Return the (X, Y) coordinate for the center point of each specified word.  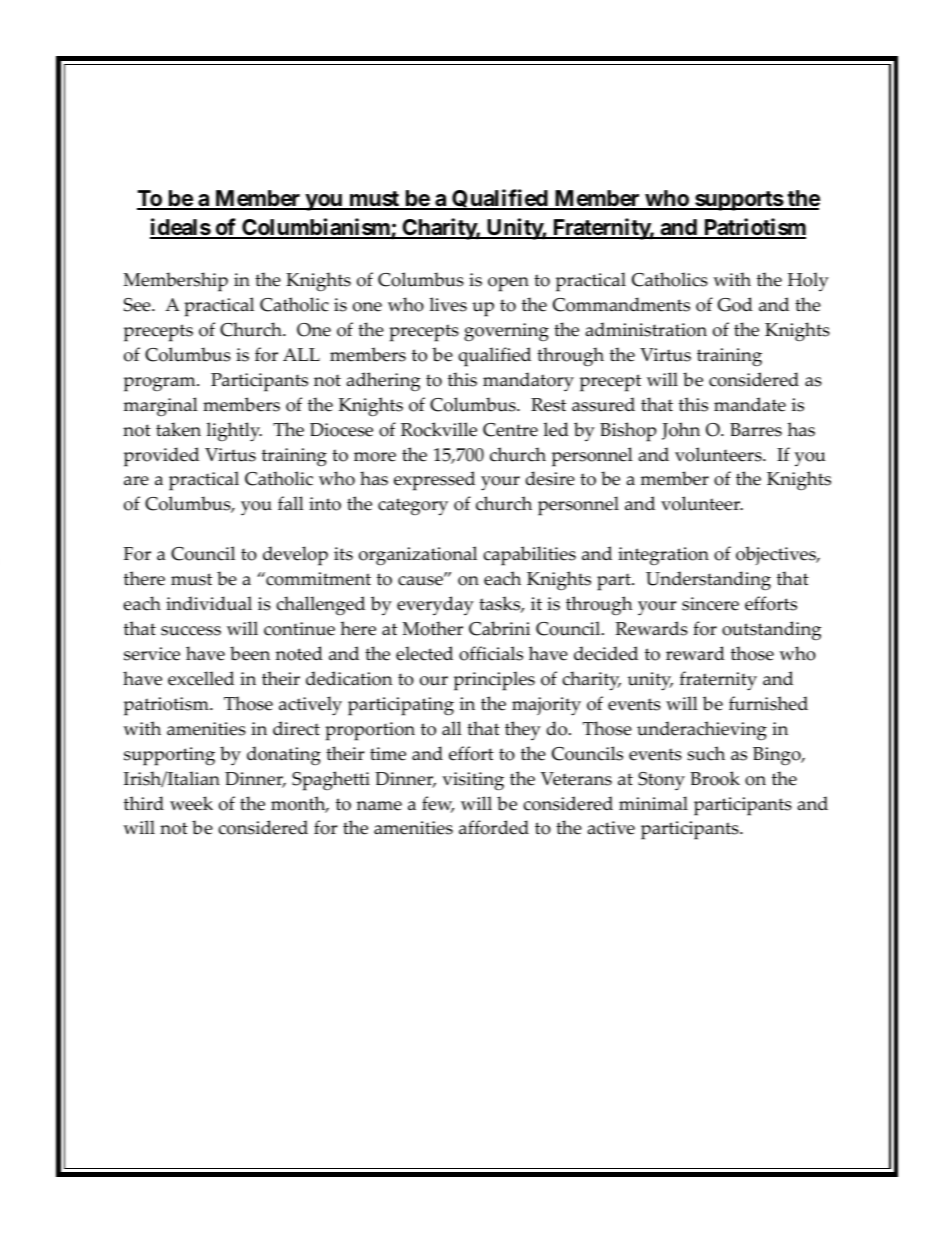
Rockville (439, 429)
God (735, 304)
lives (448, 304)
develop (295, 556)
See (138, 305)
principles (494, 681)
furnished (768, 703)
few (438, 804)
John (681, 431)
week (191, 803)
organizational (418, 556)
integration (663, 556)
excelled (201, 678)
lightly (234, 432)
